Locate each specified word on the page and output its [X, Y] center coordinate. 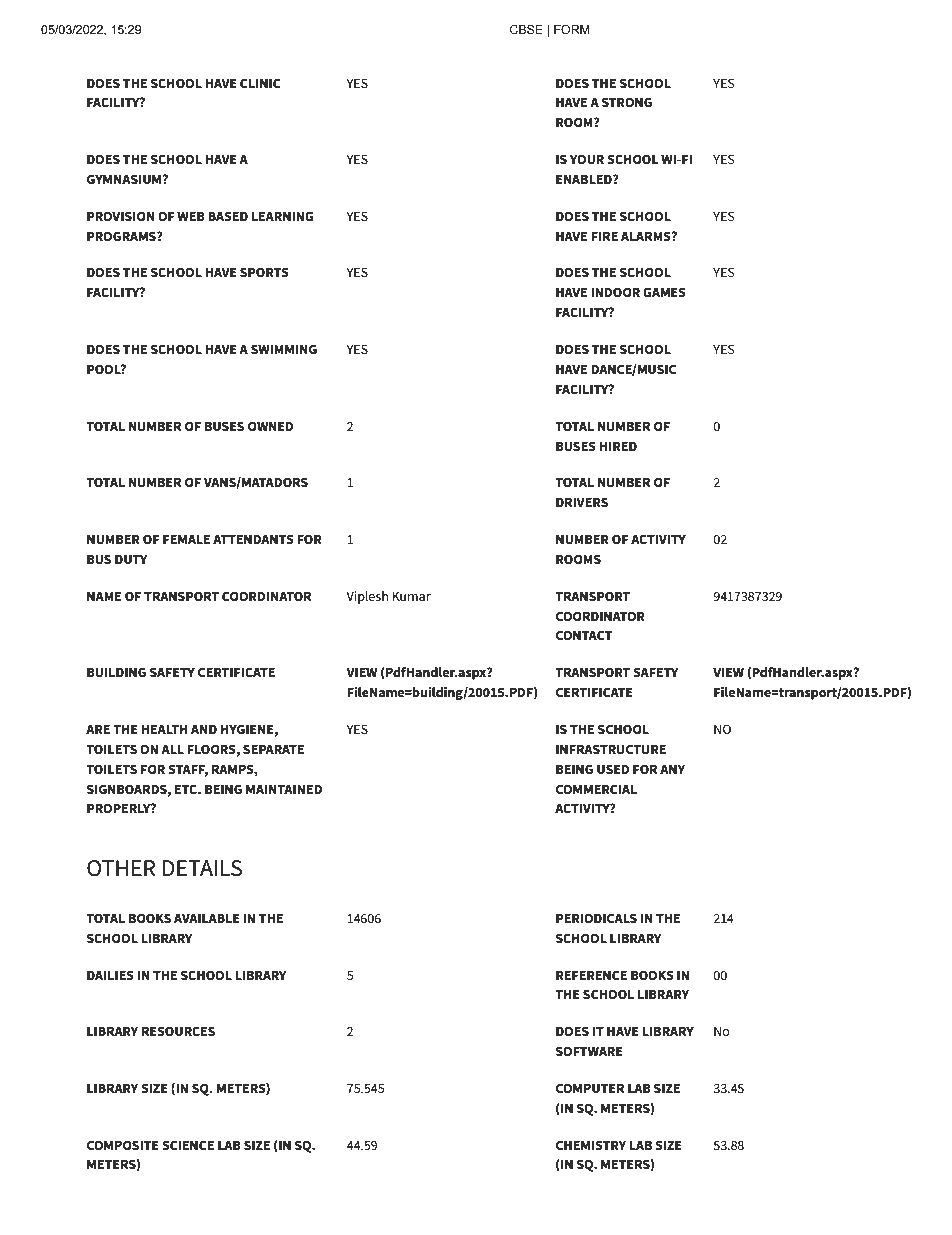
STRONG [627, 102]
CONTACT [584, 635]
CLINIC [260, 83]
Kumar [411, 596]
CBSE [526, 29]
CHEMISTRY [591, 1145]
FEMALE [186, 539]
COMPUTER [590, 1088]
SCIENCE [188, 1145]
